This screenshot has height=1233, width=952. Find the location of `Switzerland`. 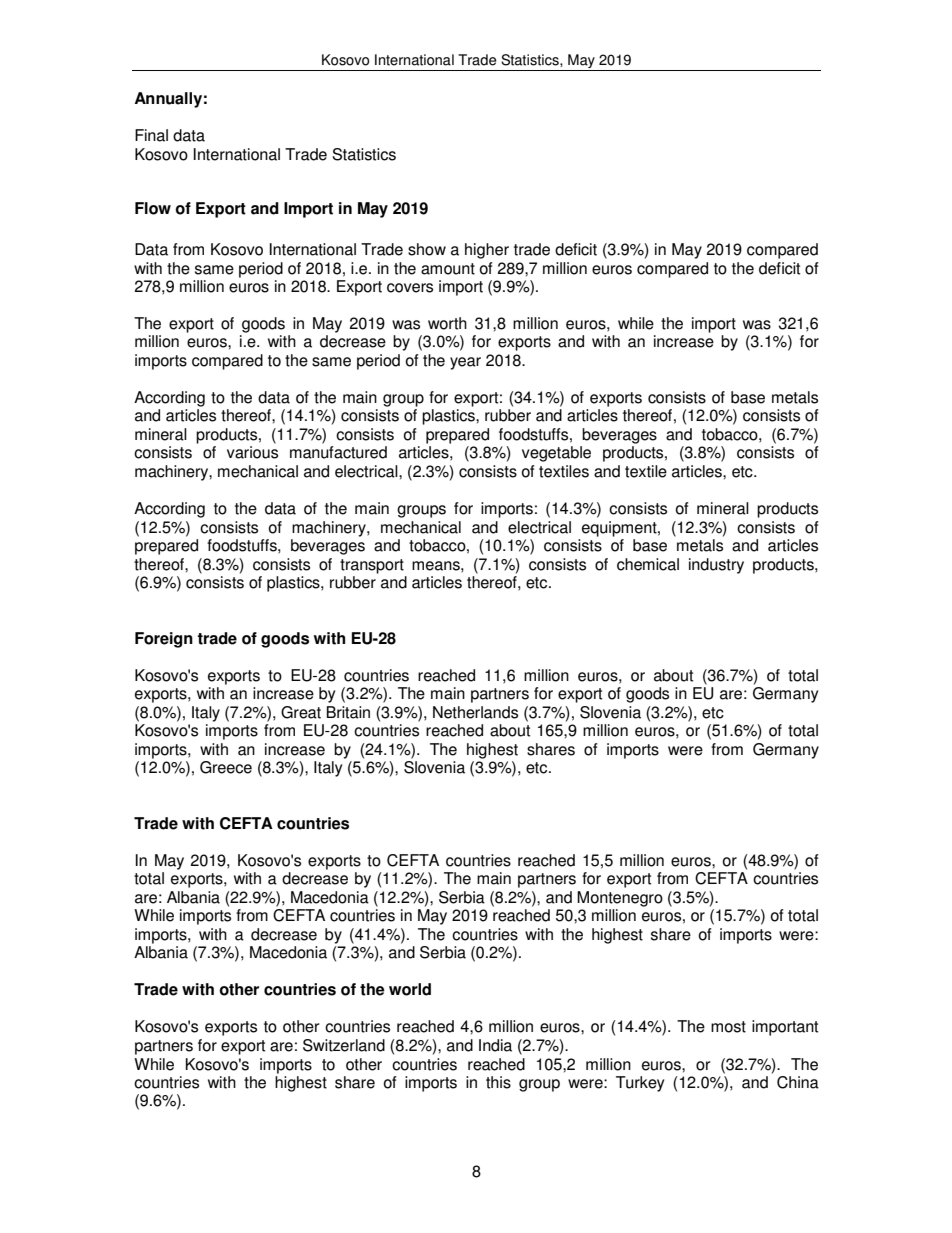

Switzerland is located at coordinates (344, 1045).
